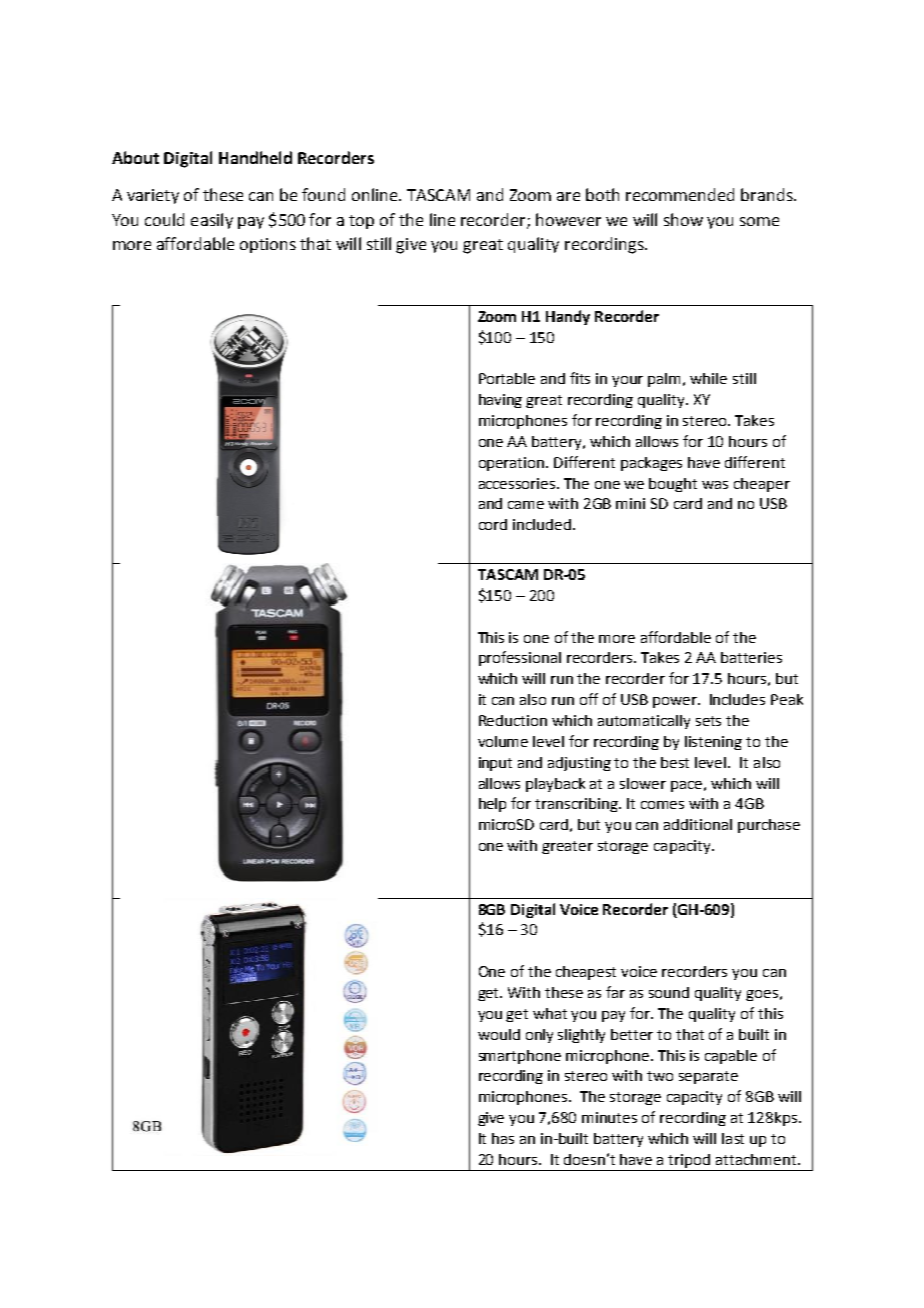 The image size is (924, 1308). I want to click on options, so click(268, 245).
